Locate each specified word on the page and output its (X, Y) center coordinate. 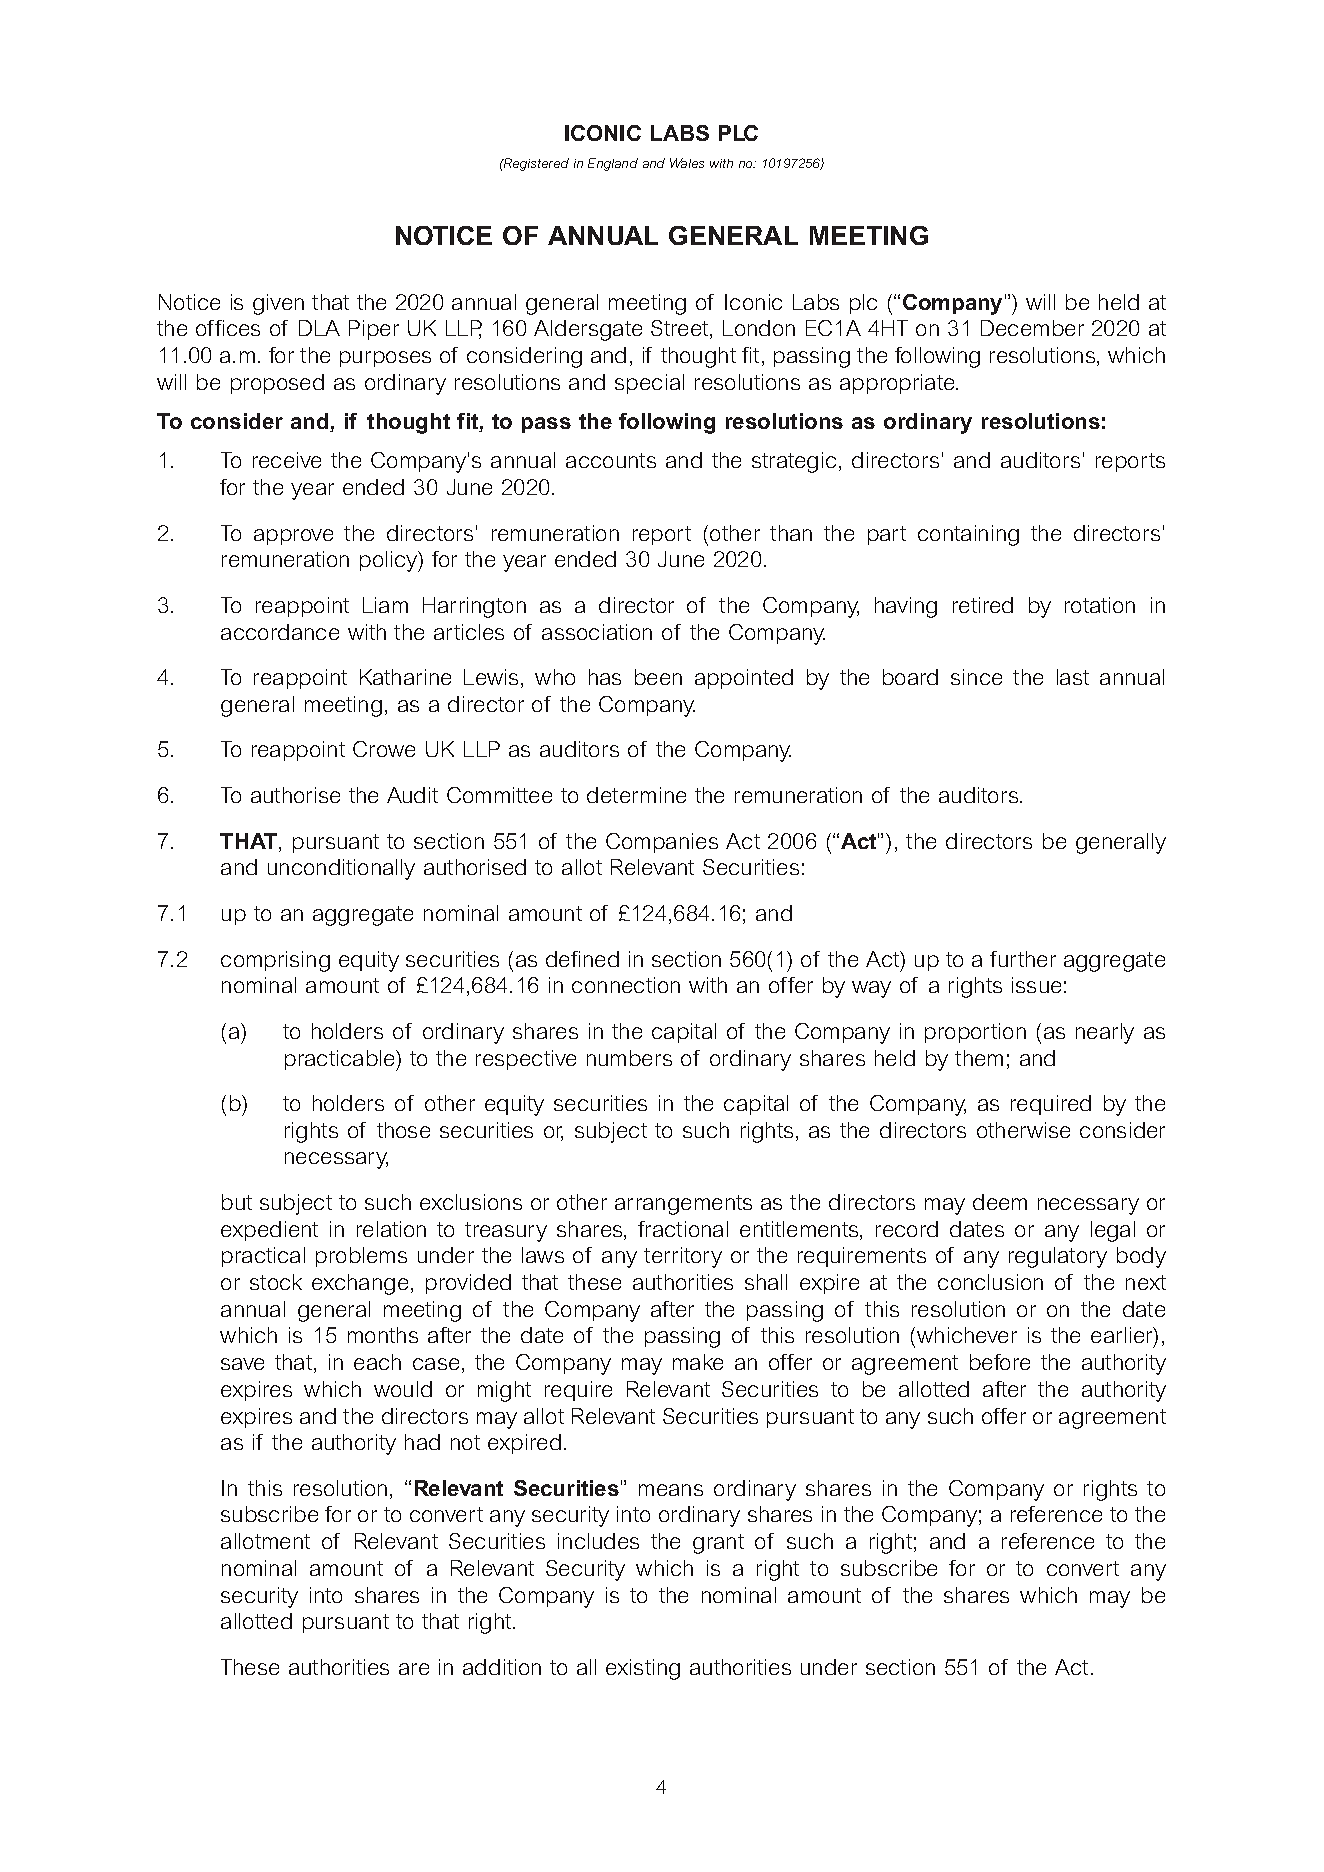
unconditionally (341, 869)
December (1032, 328)
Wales (687, 163)
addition (502, 1667)
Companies (662, 843)
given (278, 304)
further (1023, 959)
